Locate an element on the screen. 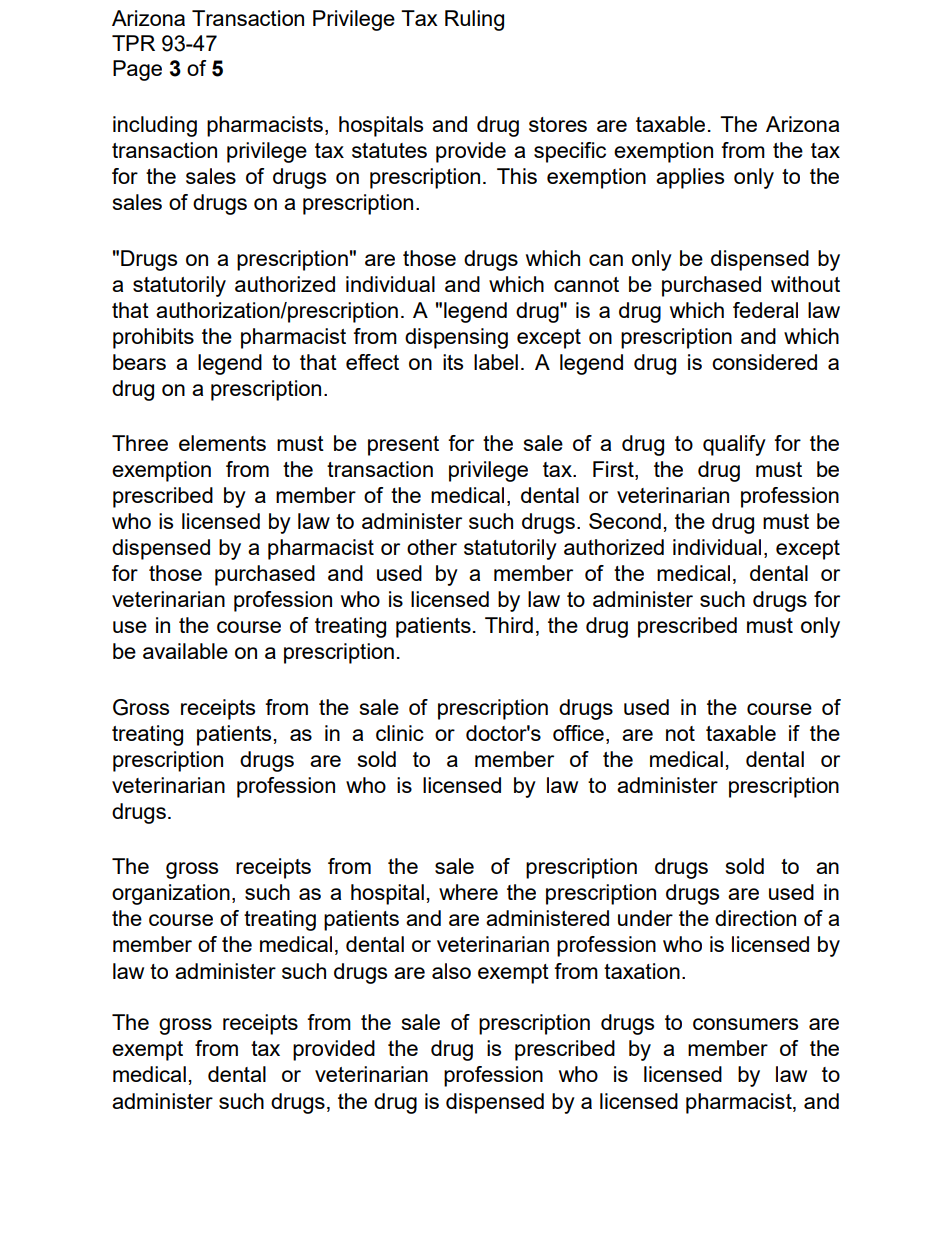  applies is located at coordinates (690, 178).
